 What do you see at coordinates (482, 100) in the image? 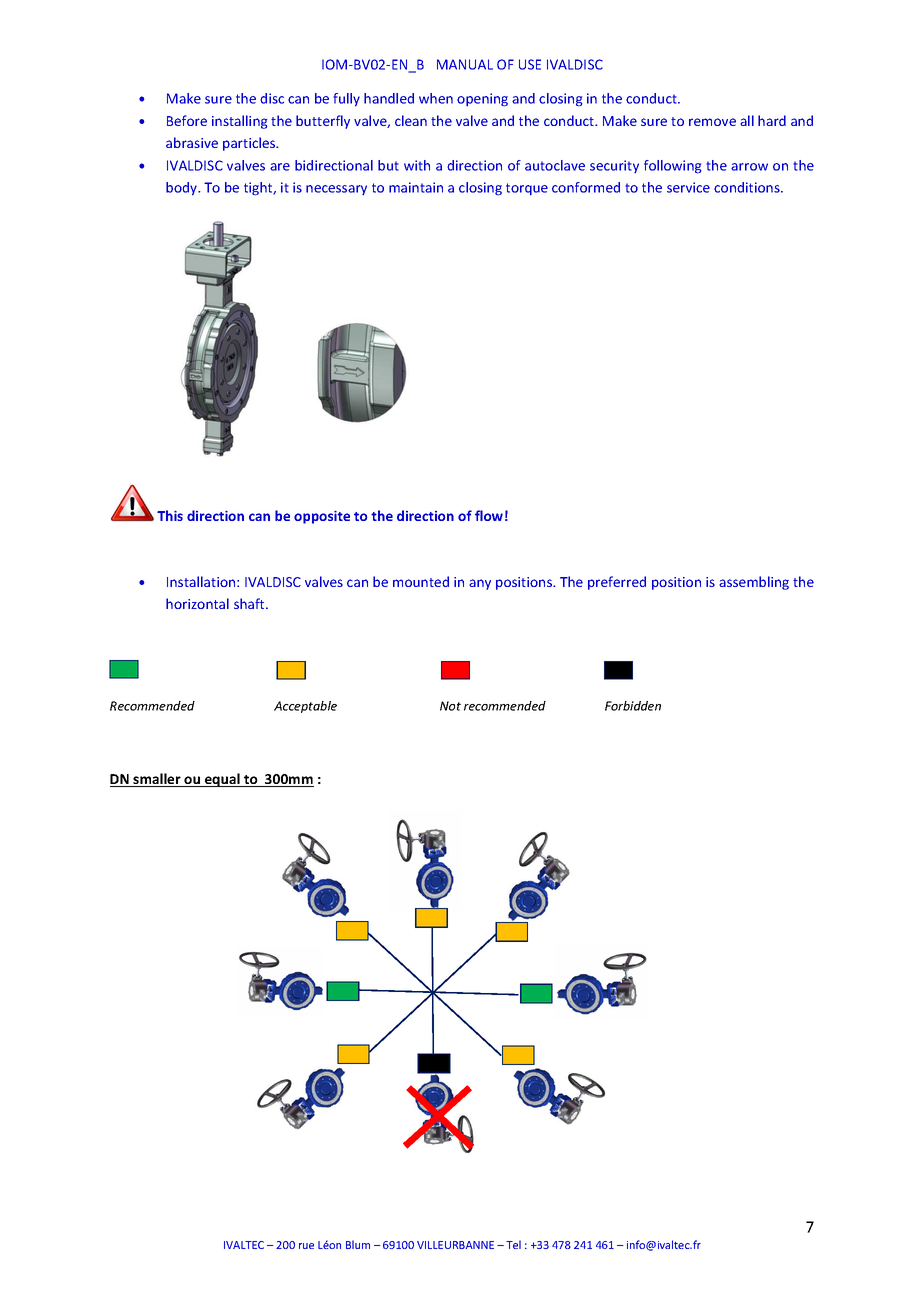
I see `opening` at bounding box center [482, 100].
